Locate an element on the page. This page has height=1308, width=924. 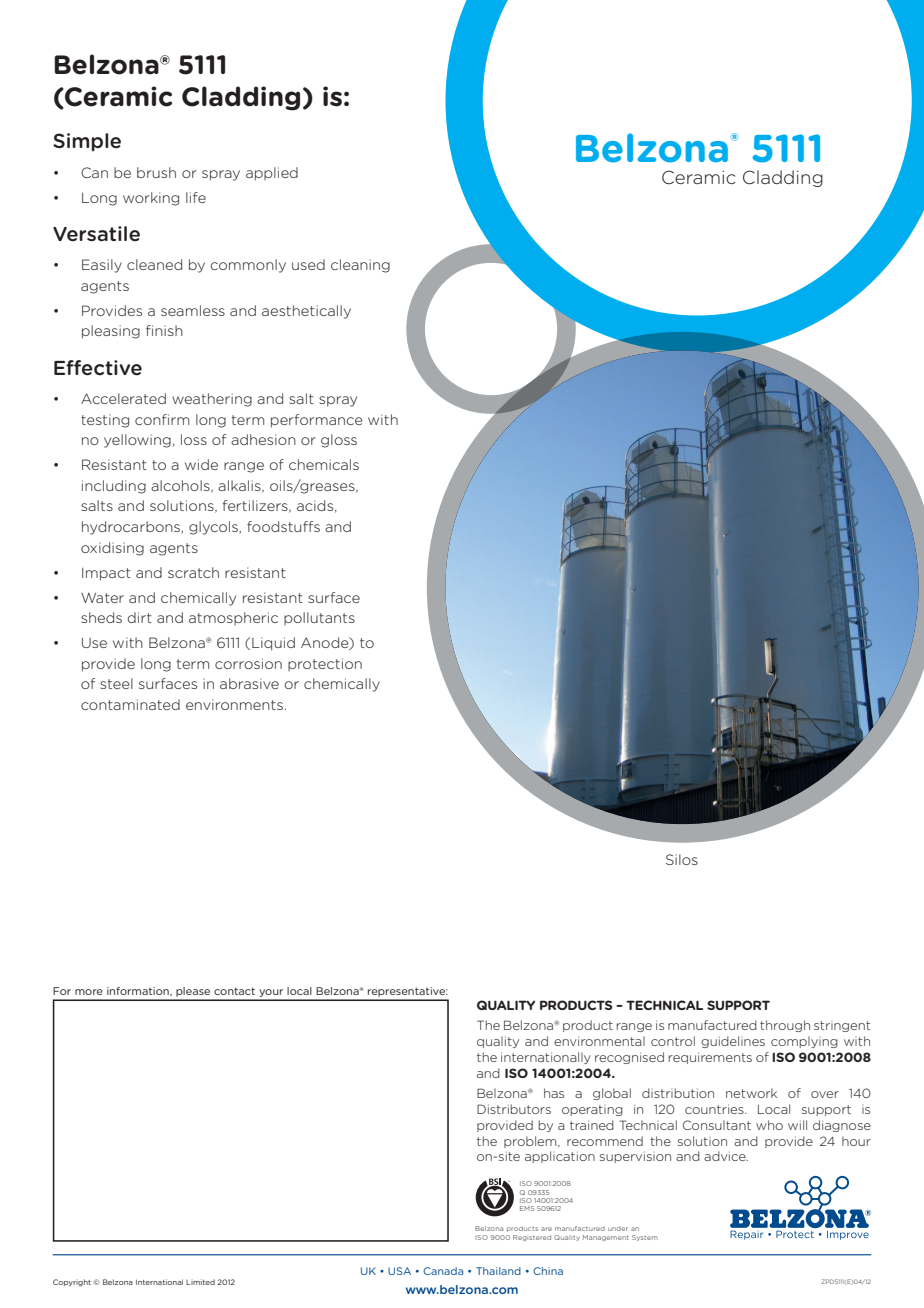
brush is located at coordinates (156, 172).
